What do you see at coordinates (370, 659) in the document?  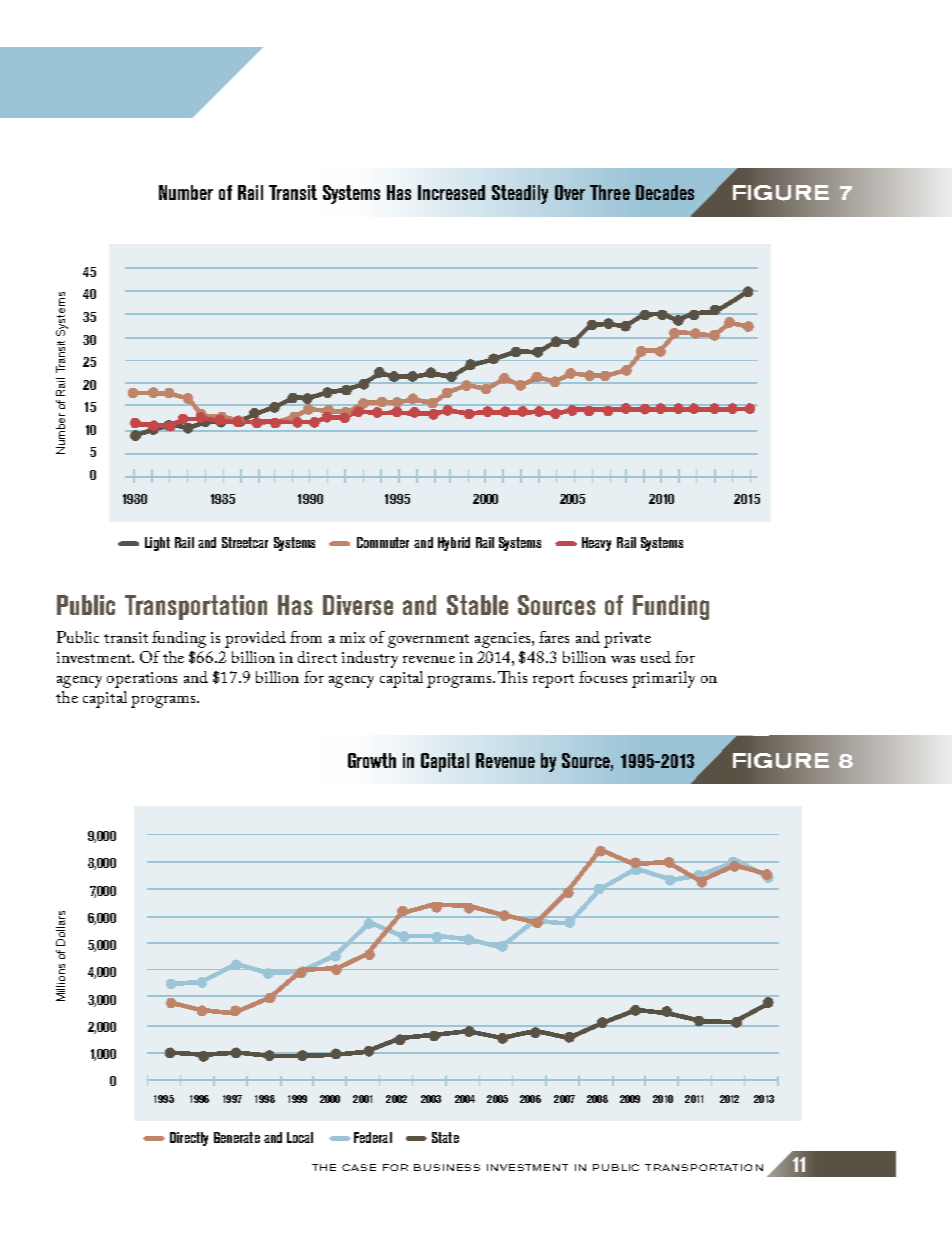 I see `industry` at bounding box center [370, 659].
